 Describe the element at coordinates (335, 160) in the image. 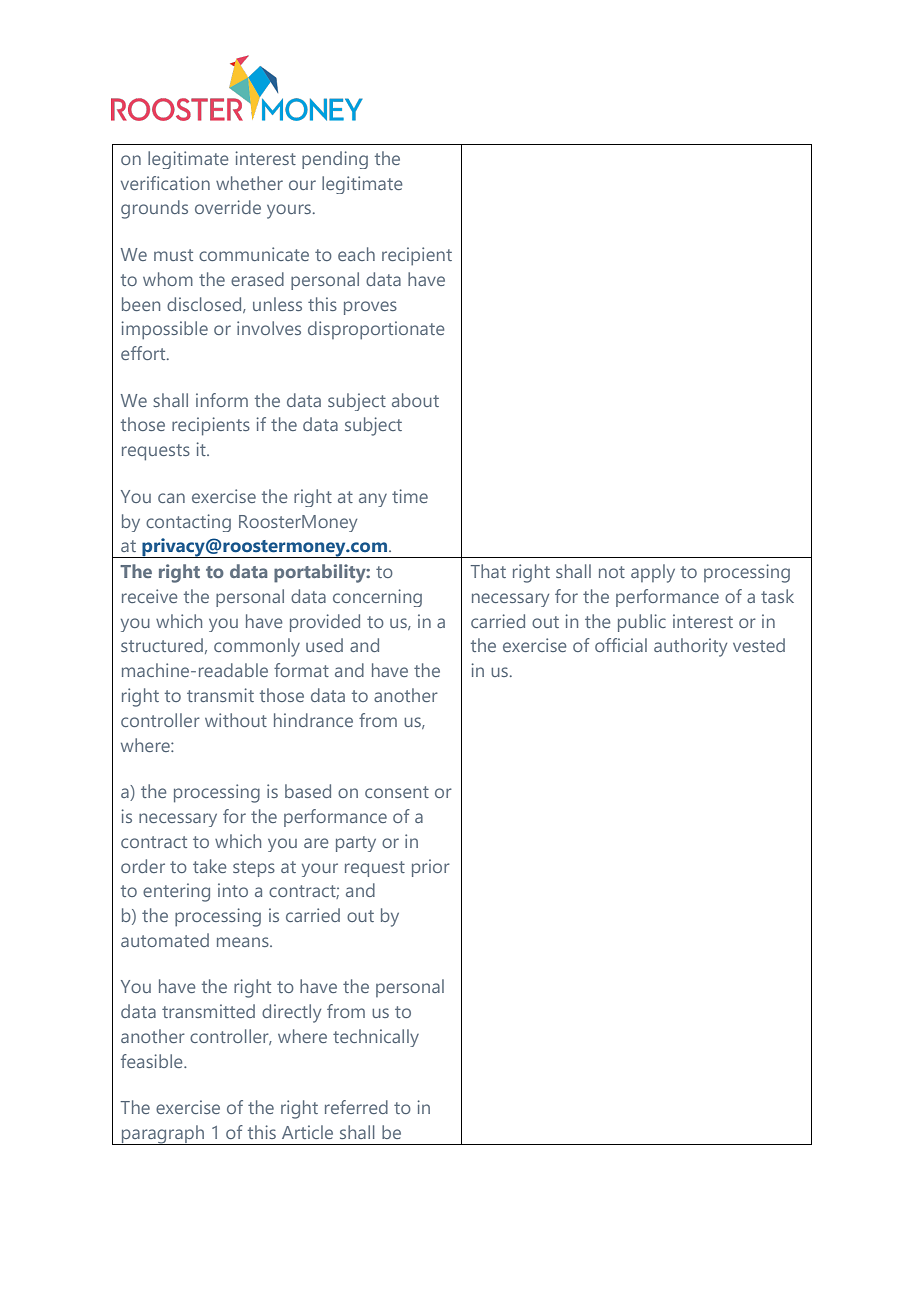

I see `pending` at that location.
